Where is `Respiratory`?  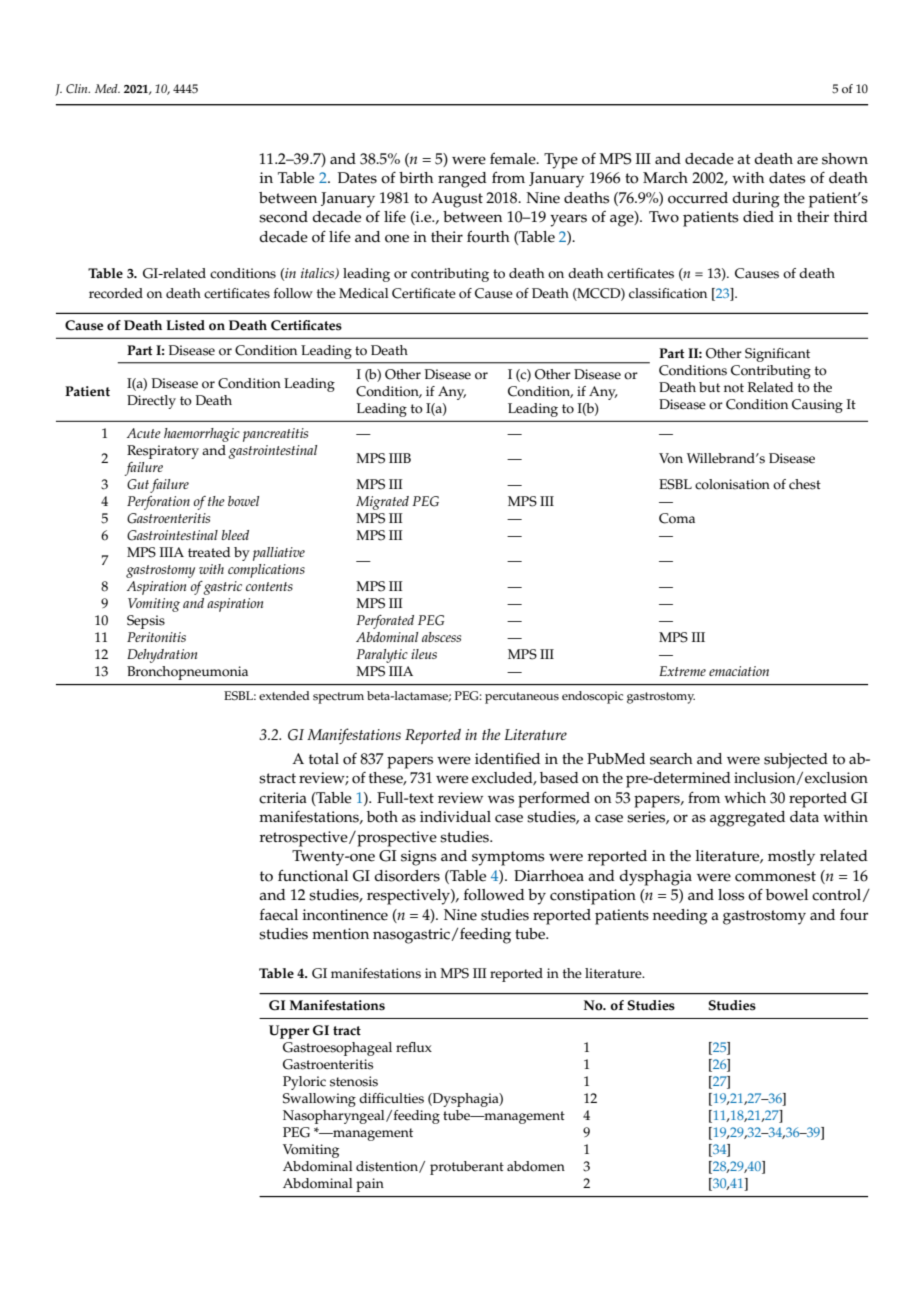 Respiratory is located at coordinates (163, 452).
